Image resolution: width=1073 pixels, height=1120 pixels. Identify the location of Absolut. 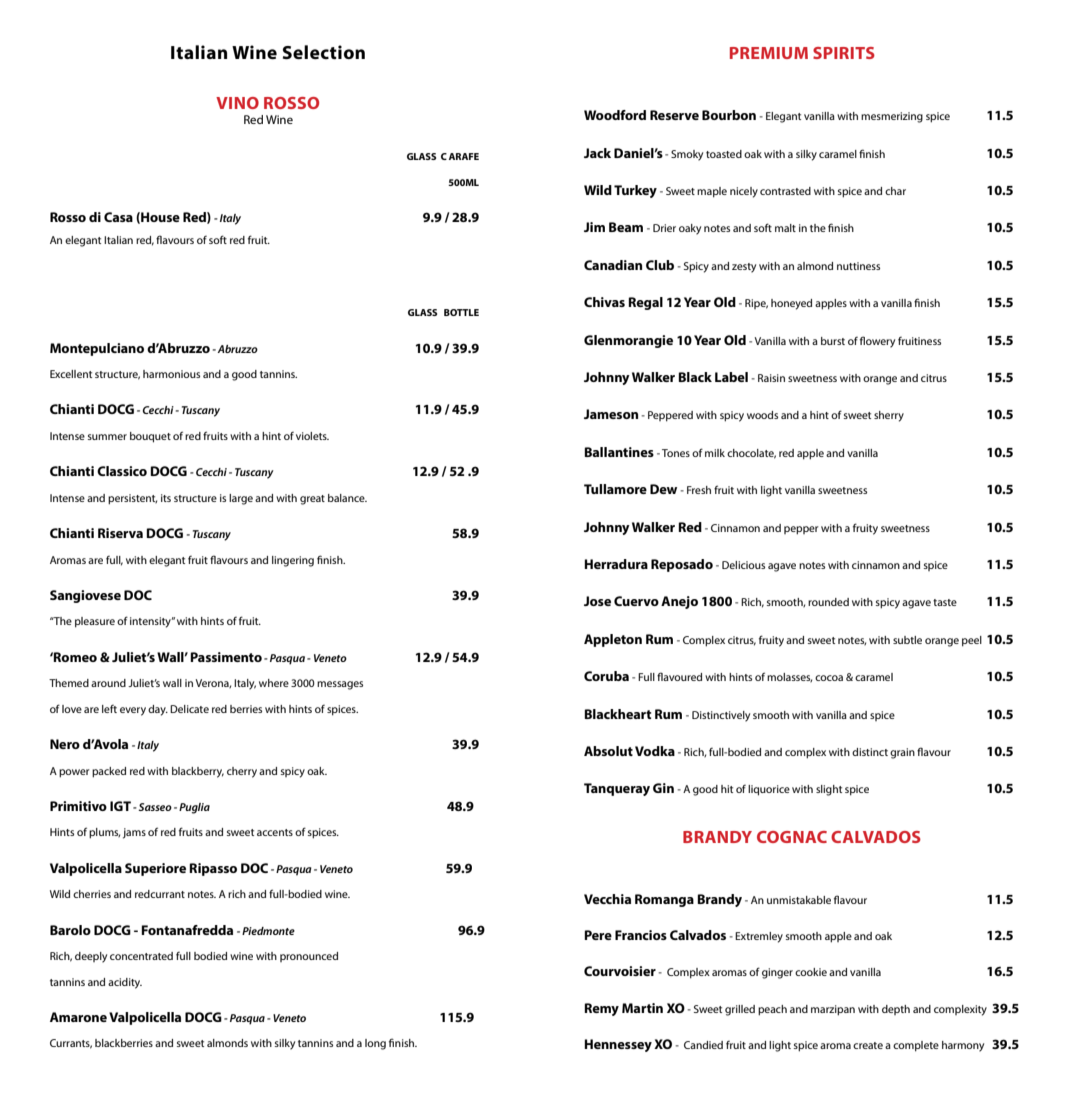
(608, 751).
